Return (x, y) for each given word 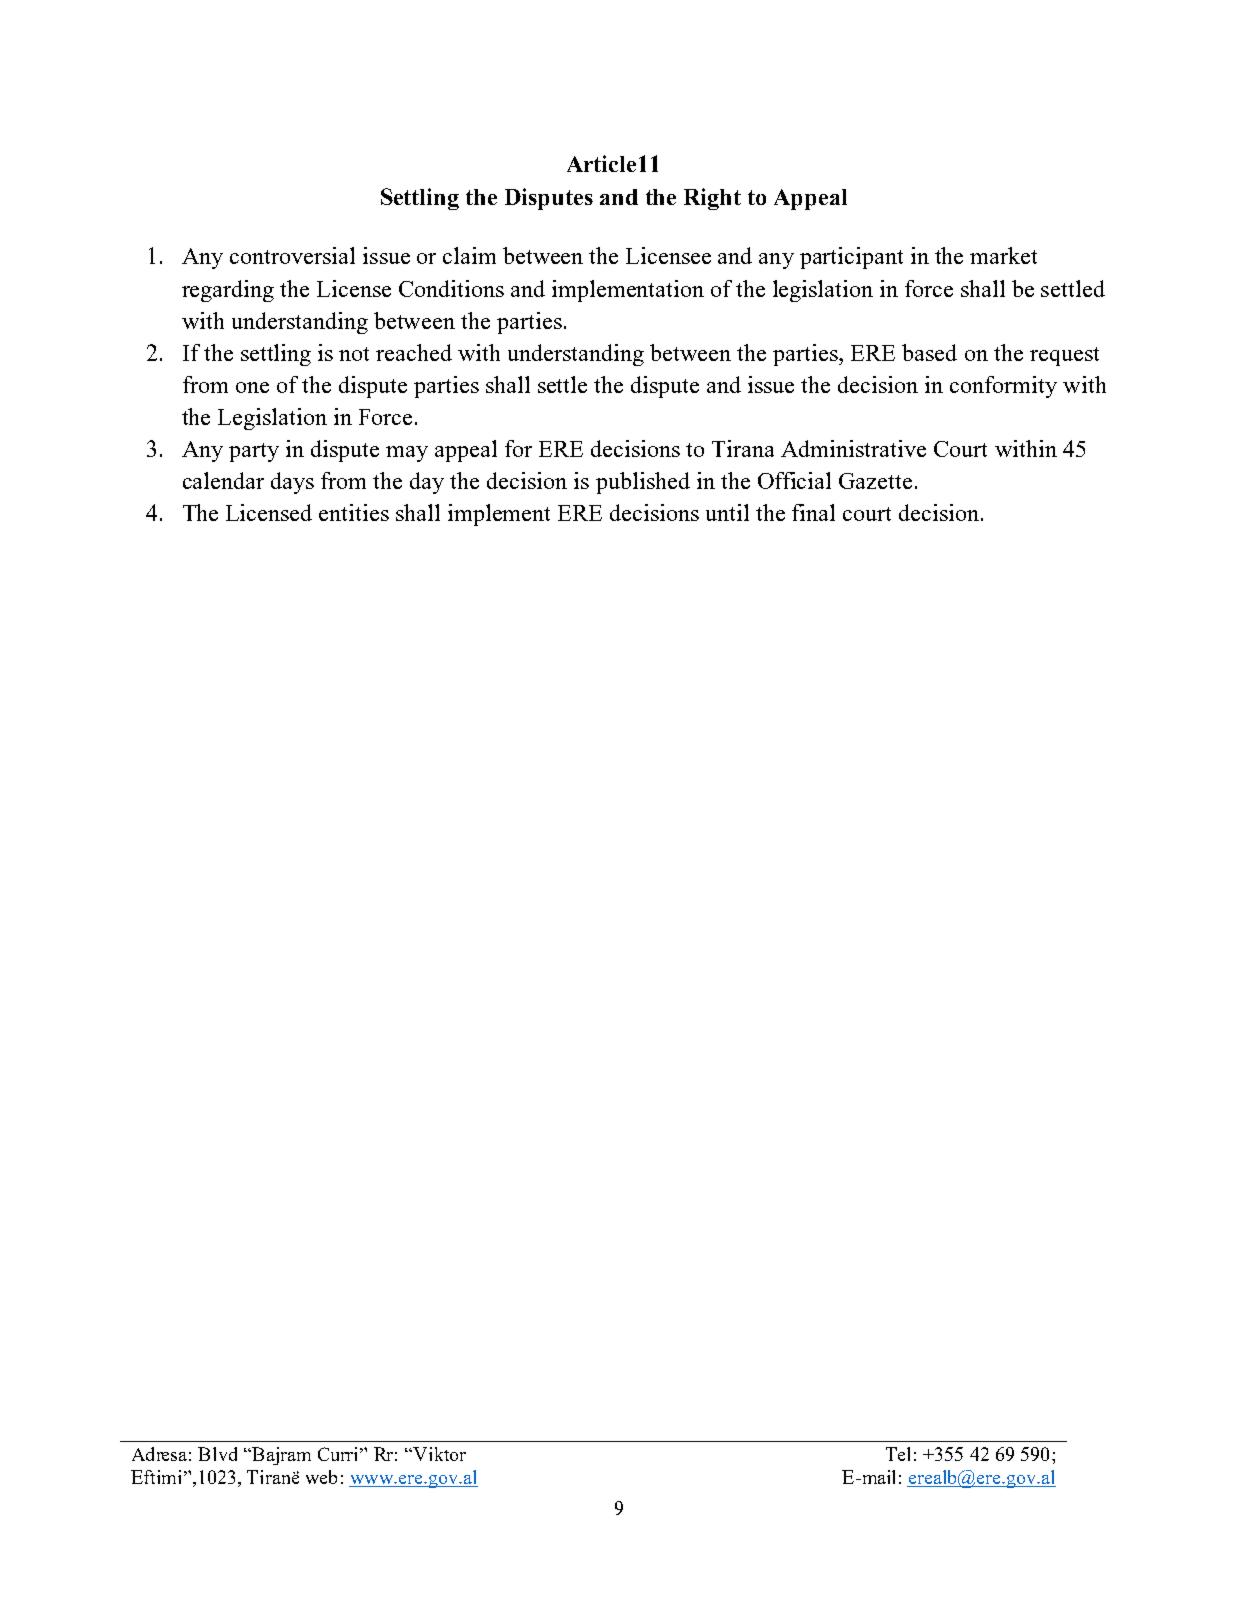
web (321, 1477)
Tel (898, 1454)
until (727, 512)
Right (712, 199)
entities (354, 512)
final (813, 512)
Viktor (438, 1454)
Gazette (875, 481)
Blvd (217, 1454)
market (1003, 255)
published (643, 483)
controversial (292, 255)
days (292, 483)
